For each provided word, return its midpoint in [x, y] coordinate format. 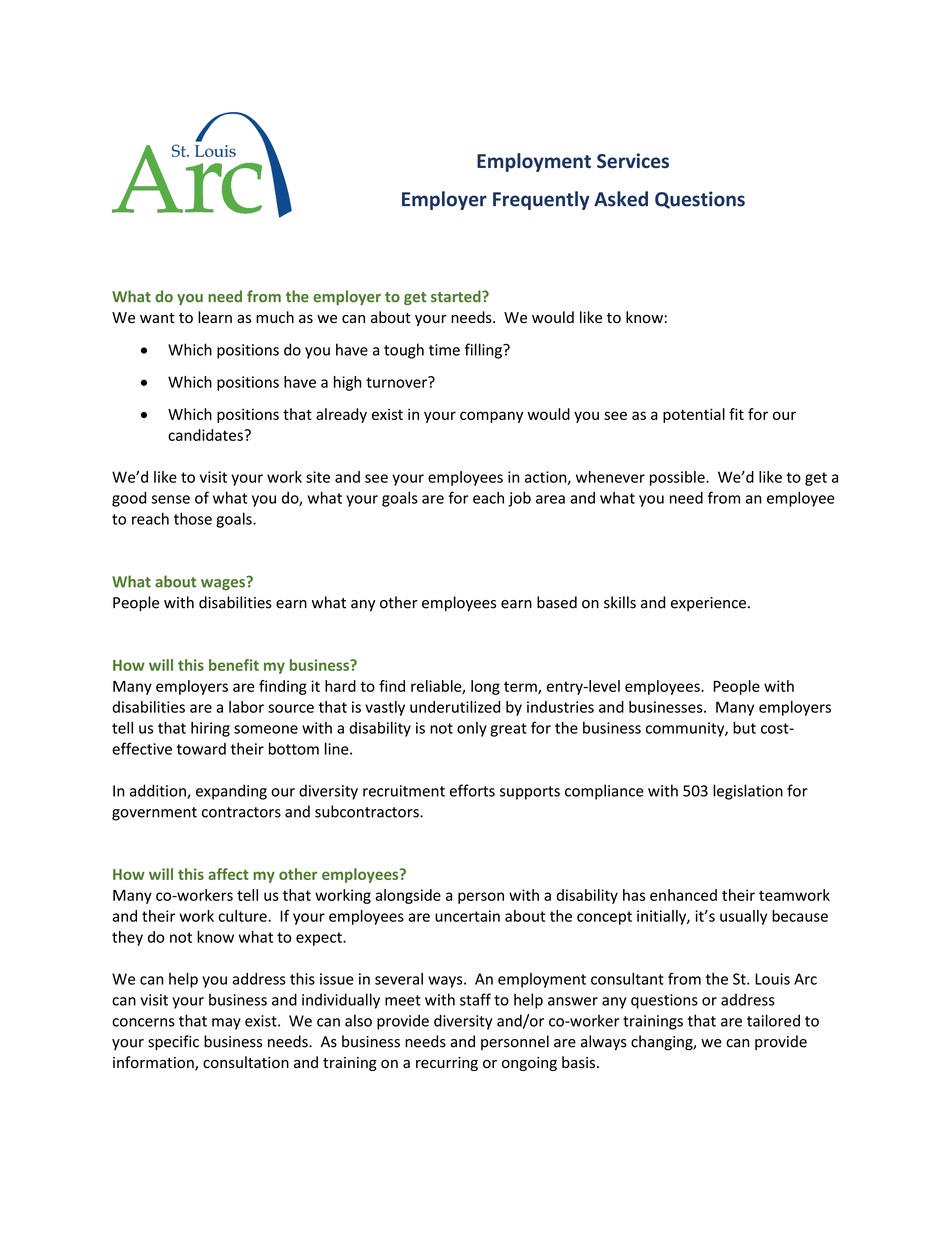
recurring [447, 1064]
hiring [210, 729]
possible [678, 478]
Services [633, 160]
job [520, 499]
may [226, 1024]
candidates [206, 435]
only [472, 729]
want [157, 318]
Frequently [541, 200]
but [744, 727]
